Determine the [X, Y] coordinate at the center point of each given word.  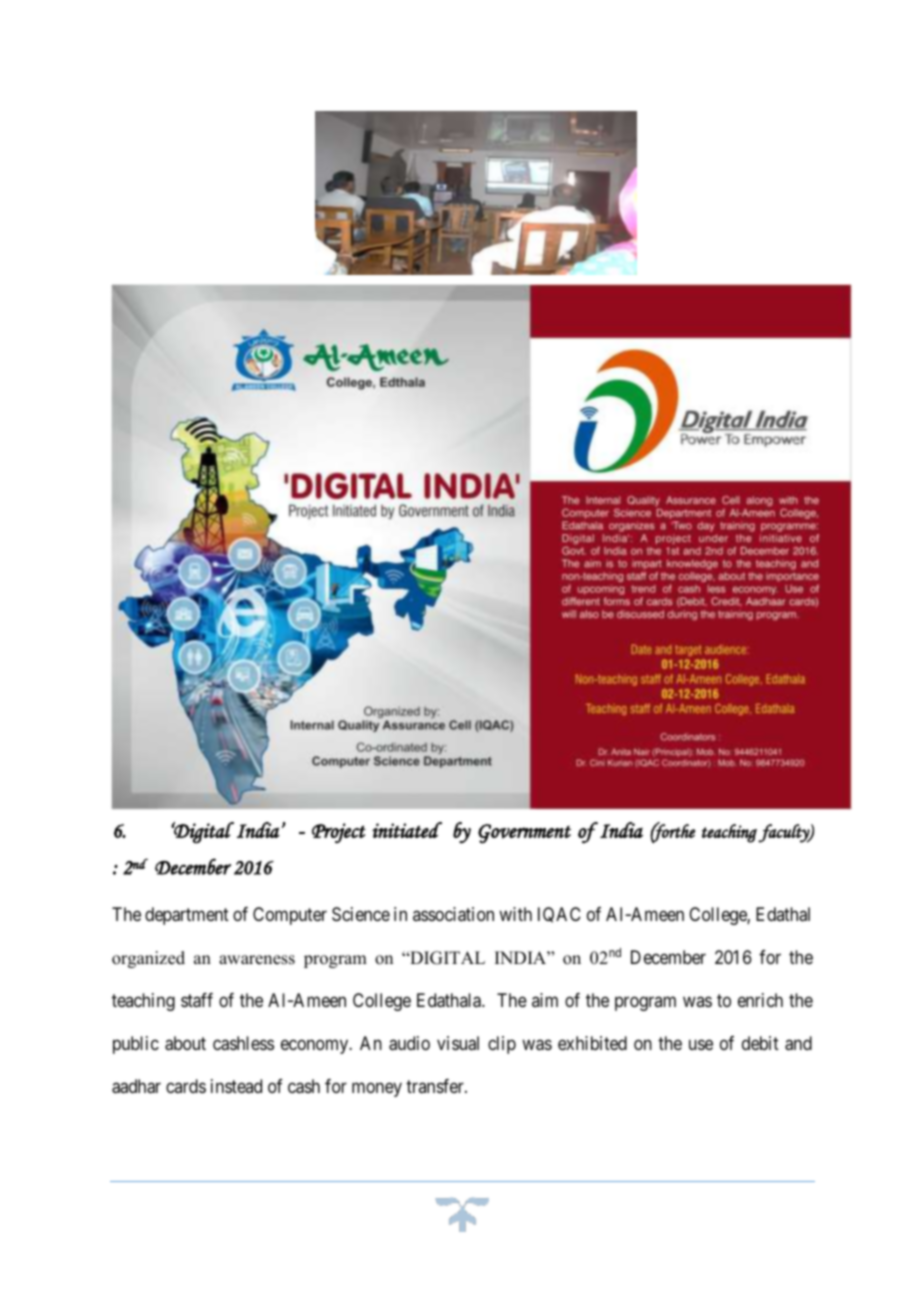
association [453, 914]
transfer [436, 1086]
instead [236, 1086]
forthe [672, 833]
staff [197, 1000]
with [515, 914]
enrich [760, 1000]
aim [545, 1000]
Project [339, 833]
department [187, 916]
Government [524, 834]
